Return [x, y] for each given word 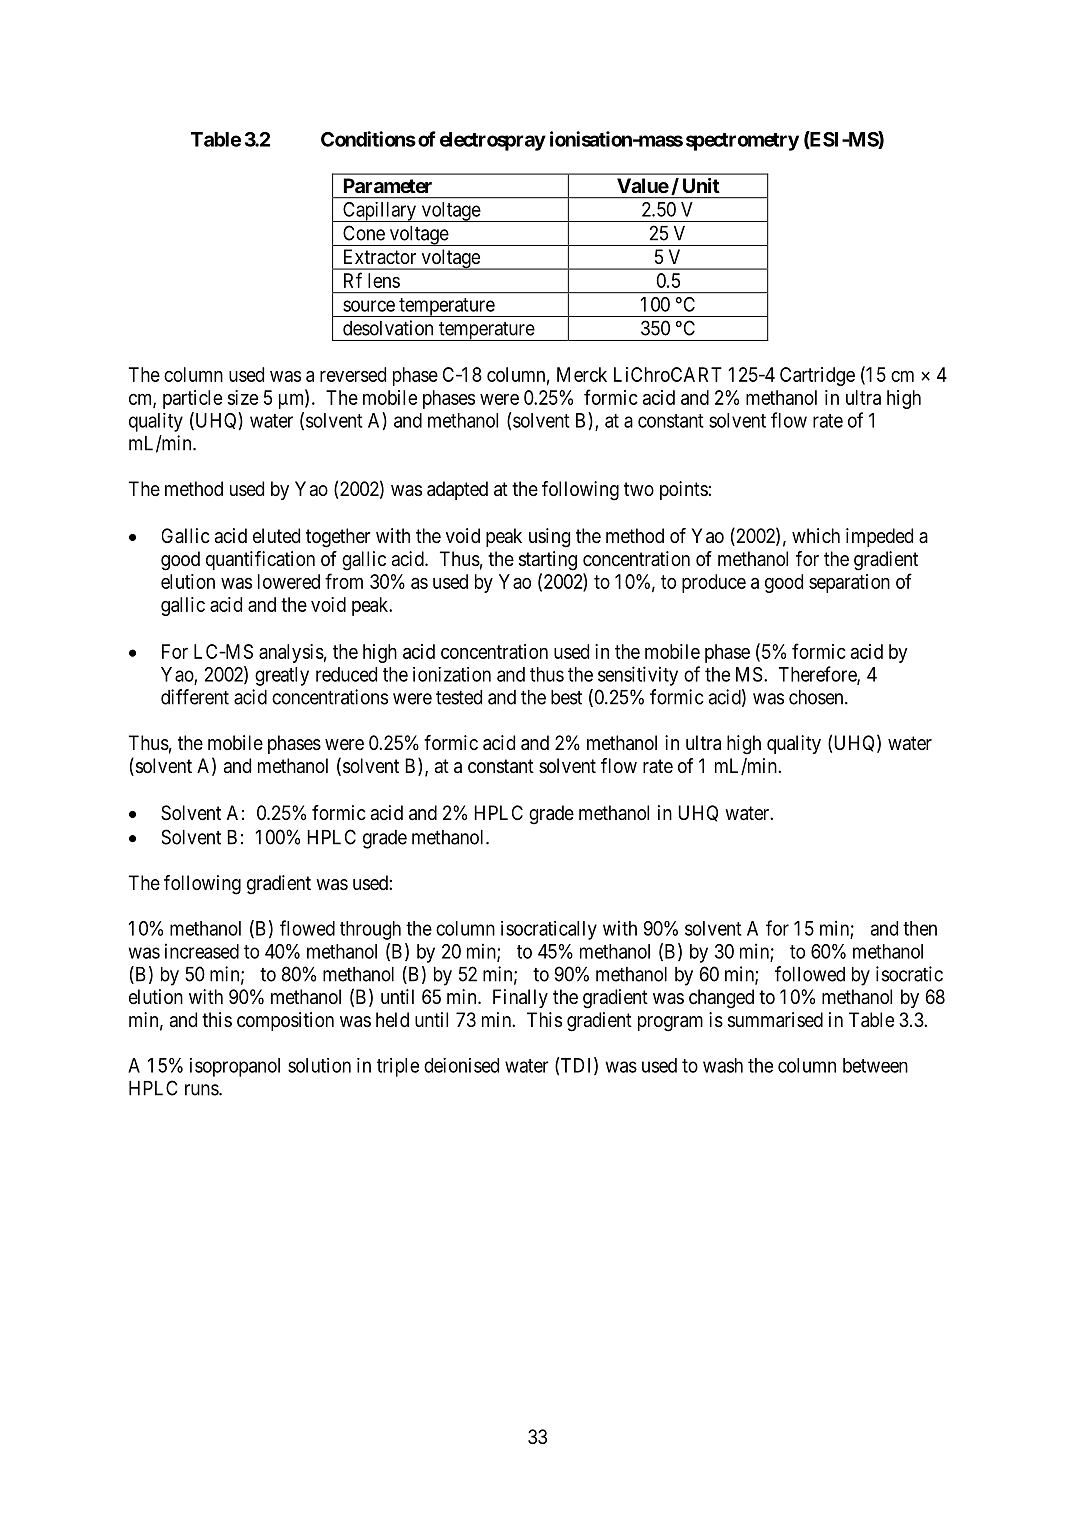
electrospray [493, 141]
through [370, 930]
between [875, 1065]
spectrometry [742, 142]
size [243, 397]
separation [849, 583]
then [920, 928]
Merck [582, 374]
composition [285, 1021]
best [566, 697]
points [684, 490]
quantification [260, 560]
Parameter [388, 185]
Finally [520, 998]
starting [548, 561]
